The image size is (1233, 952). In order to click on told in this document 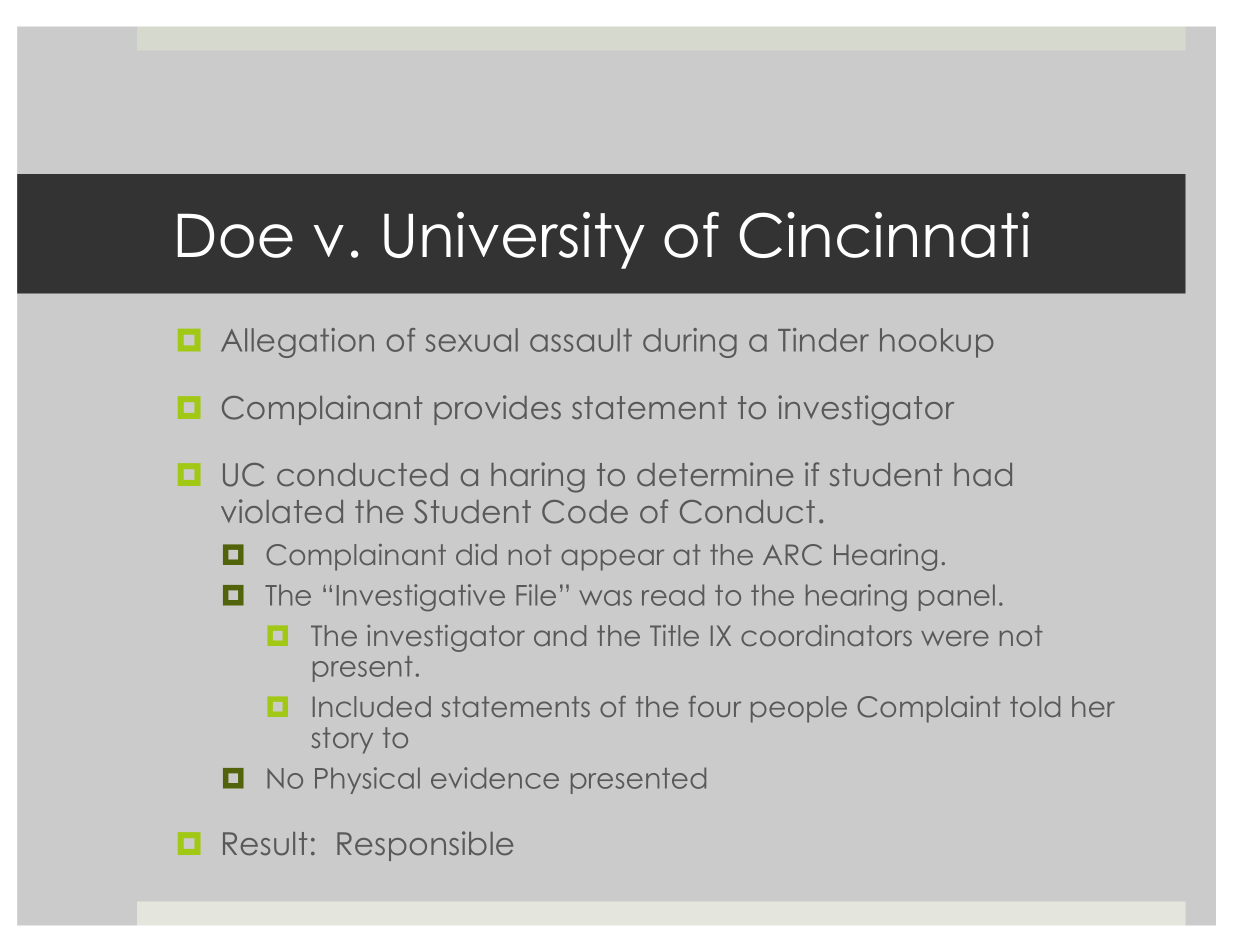, I will do `click(1035, 706)`.
